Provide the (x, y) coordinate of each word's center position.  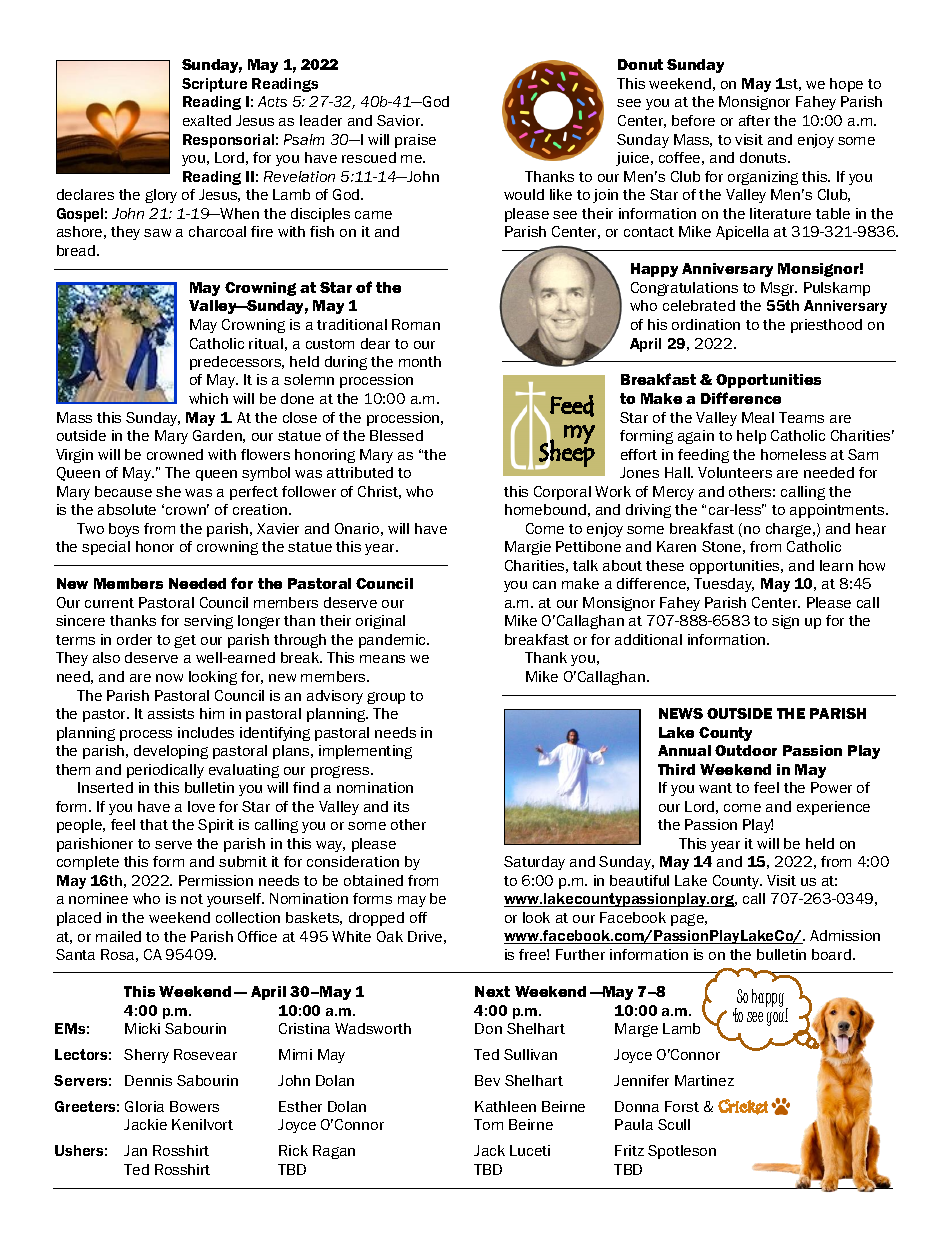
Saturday (534, 863)
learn (836, 565)
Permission (216, 880)
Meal (758, 417)
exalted (207, 120)
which (208, 398)
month (420, 361)
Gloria (144, 1106)
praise (415, 141)
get (185, 641)
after (754, 120)
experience (833, 808)
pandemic (393, 641)
